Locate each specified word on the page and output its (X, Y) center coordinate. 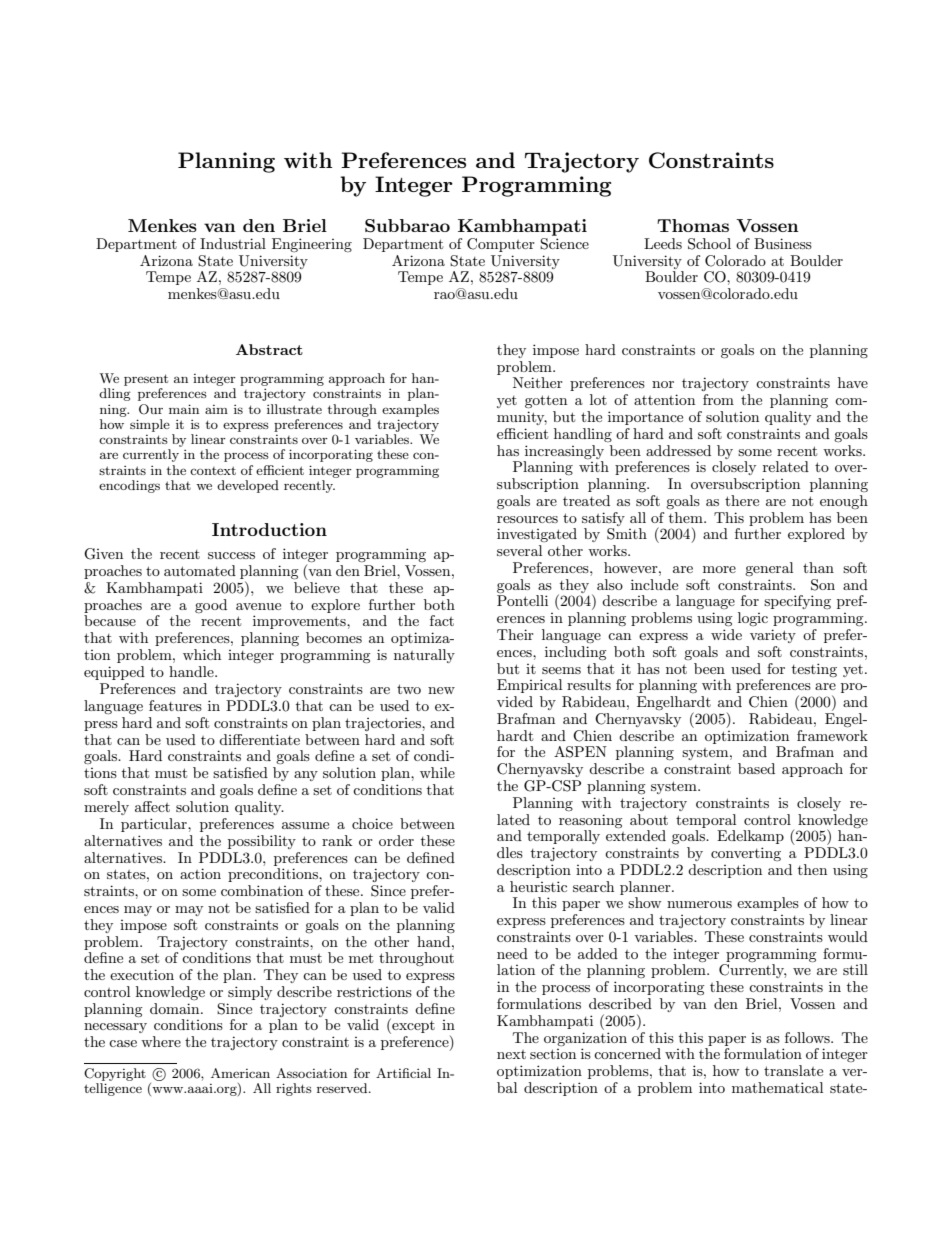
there (742, 500)
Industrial (233, 243)
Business (783, 243)
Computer (501, 245)
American (240, 1073)
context (213, 470)
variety (773, 636)
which (202, 654)
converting (746, 854)
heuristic (538, 886)
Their (515, 634)
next (511, 1054)
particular (155, 825)
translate (793, 1070)
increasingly (564, 452)
